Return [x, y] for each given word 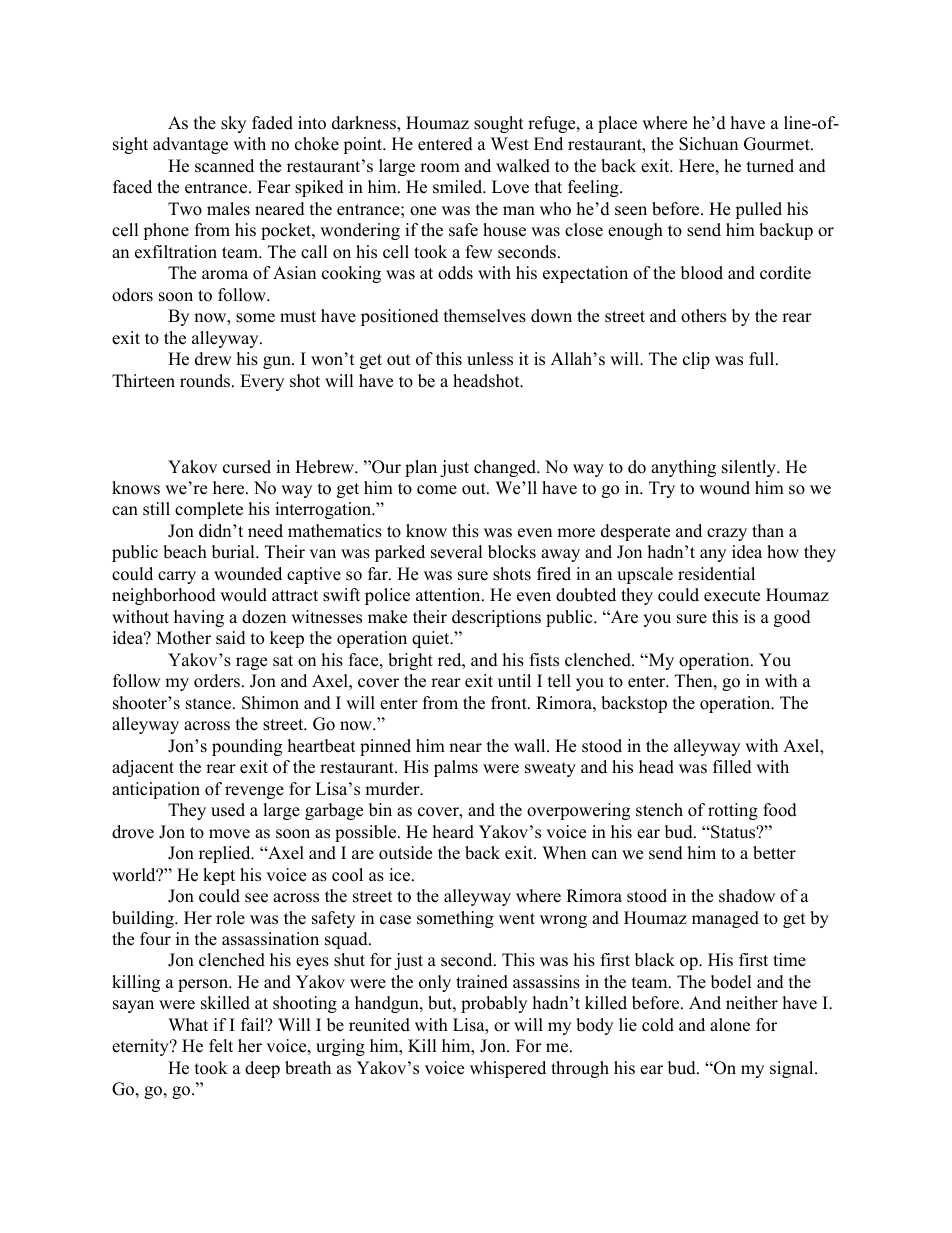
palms [456, 768]
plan [421, 468]
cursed [247, 467]
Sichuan [708, 144]
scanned [224, 166]
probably [494, 1004]
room [440, 168]
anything [683, 468]
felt [221, 1046]
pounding [247, 747]
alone [730, 1025]
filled [732, 767]
